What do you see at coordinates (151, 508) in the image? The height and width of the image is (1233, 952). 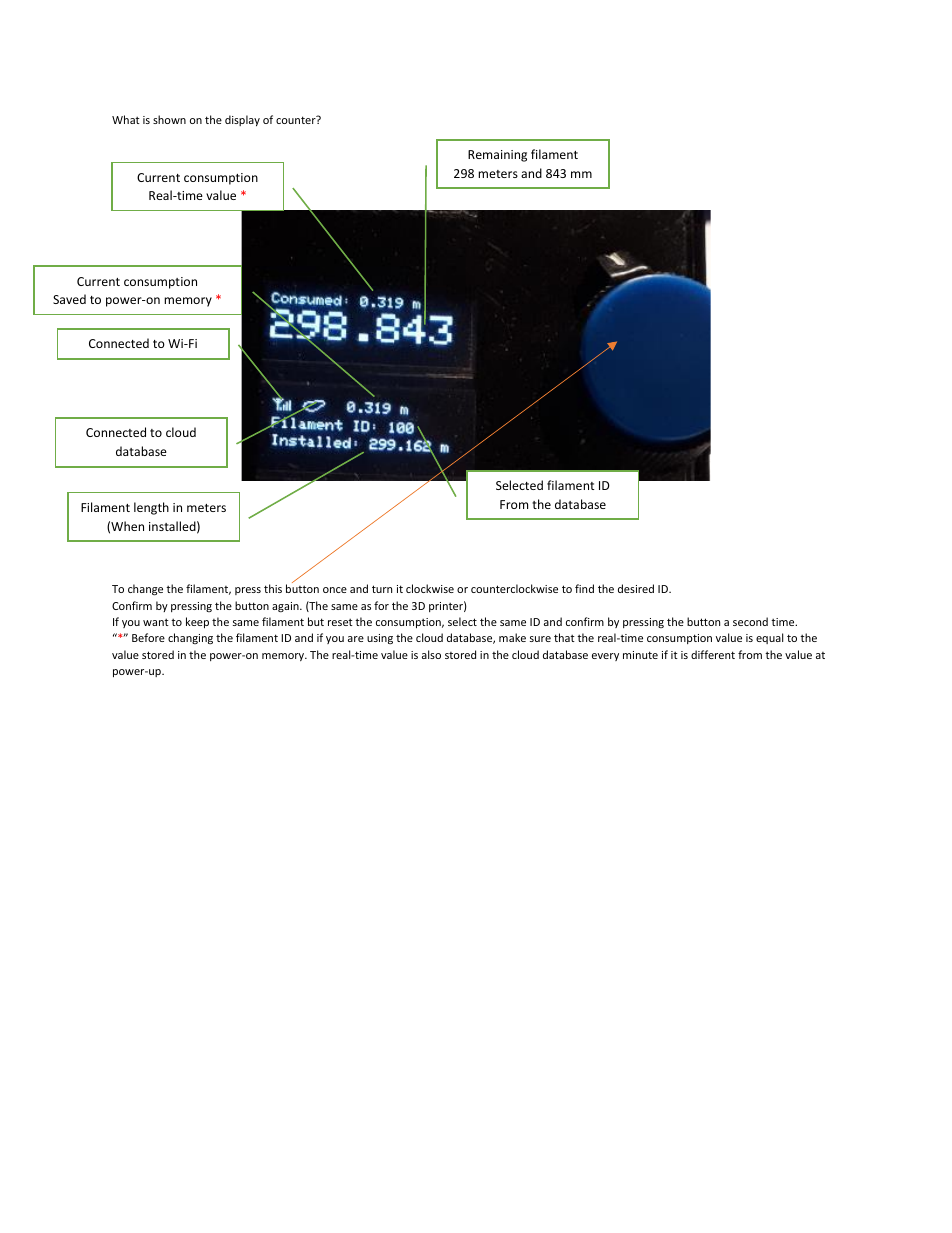 I see `length` at bounding box center [151, 508].
